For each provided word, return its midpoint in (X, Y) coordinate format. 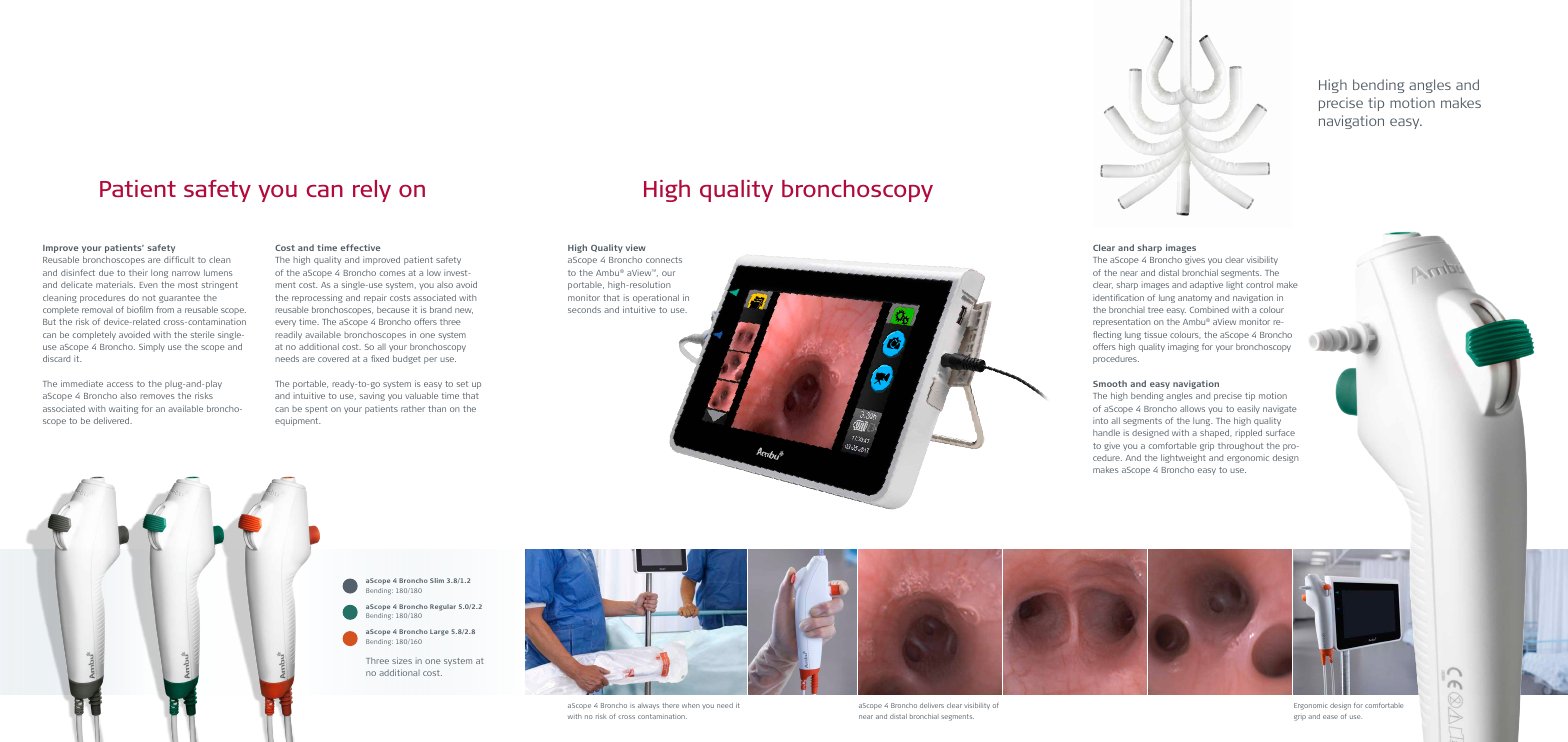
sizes (402, 660)
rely (372, 191)
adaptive (1206, 285)
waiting (123, 409)
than (437, 408)
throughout (1240, 446)
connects (664, 260)
